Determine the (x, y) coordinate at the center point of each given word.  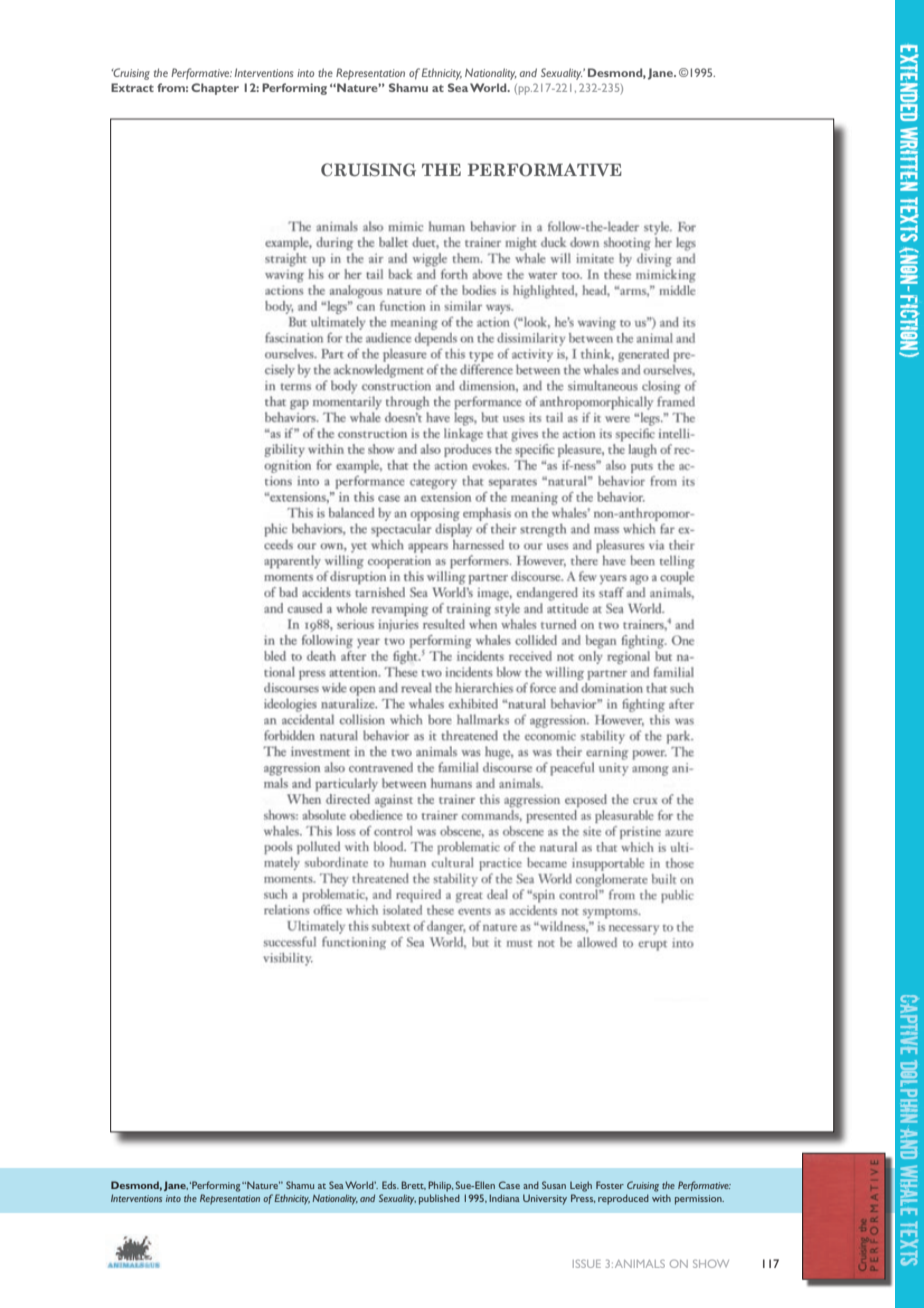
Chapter (215, 89)
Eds (390, 1185)
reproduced (623, 1199)
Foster (610, 1185)
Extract (132, 87)
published (439, 1199)
